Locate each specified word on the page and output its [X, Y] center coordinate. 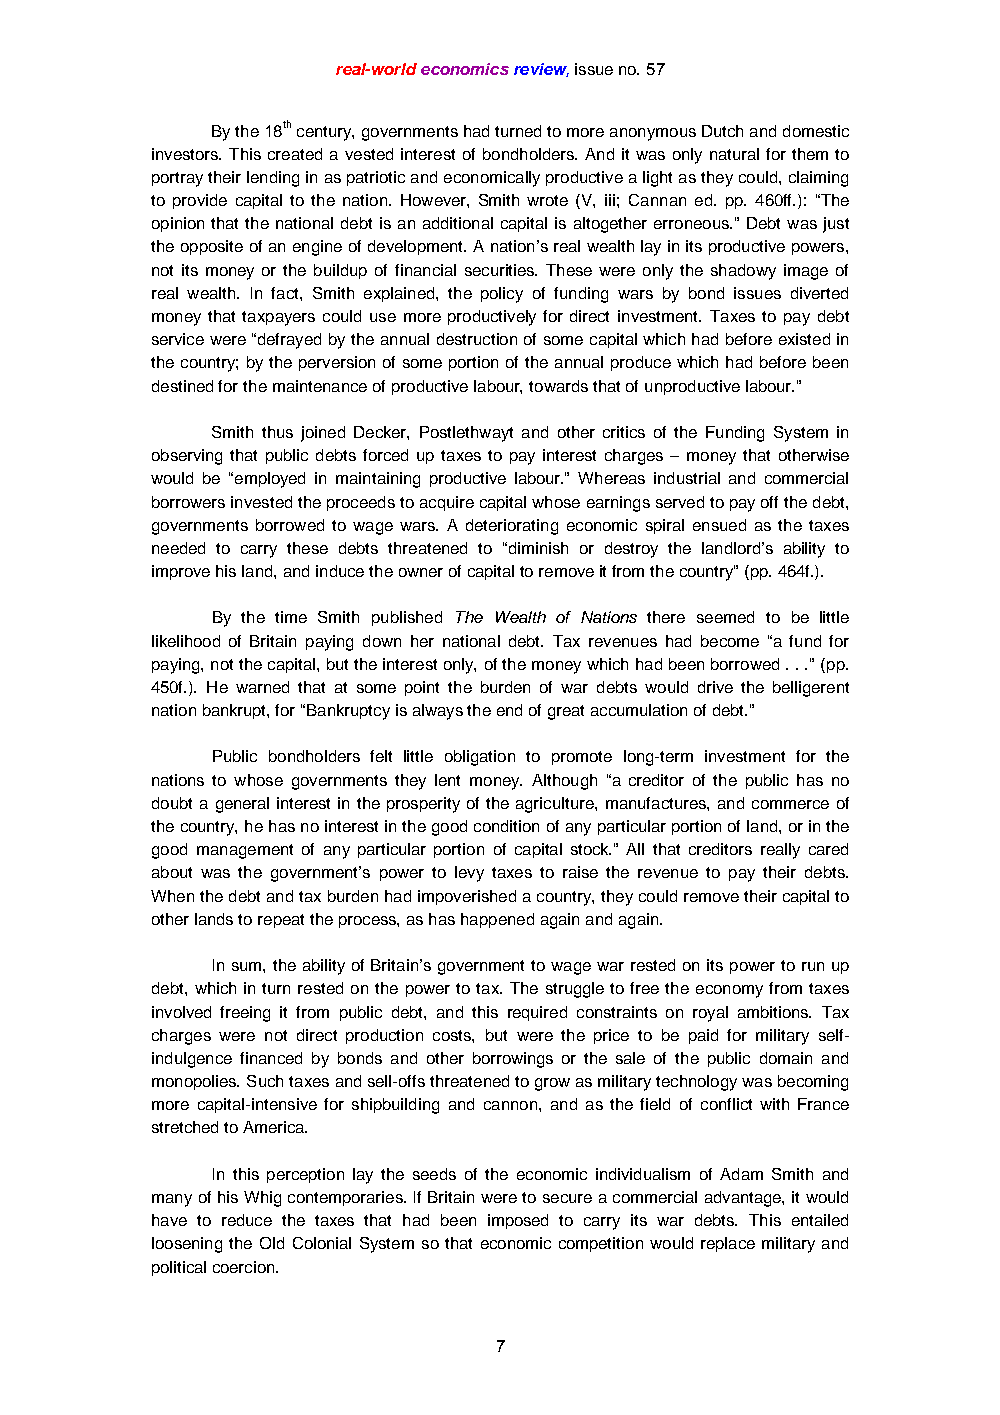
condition [506, 826]
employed [270, 480]
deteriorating [512, 527]
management [245, 851]
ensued [719, 525]
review [541, 70]
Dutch [722, 131]
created [295, 154]
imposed [518, 1221]
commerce [790, 804]
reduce [247, 1220]
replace [728, 1244]
